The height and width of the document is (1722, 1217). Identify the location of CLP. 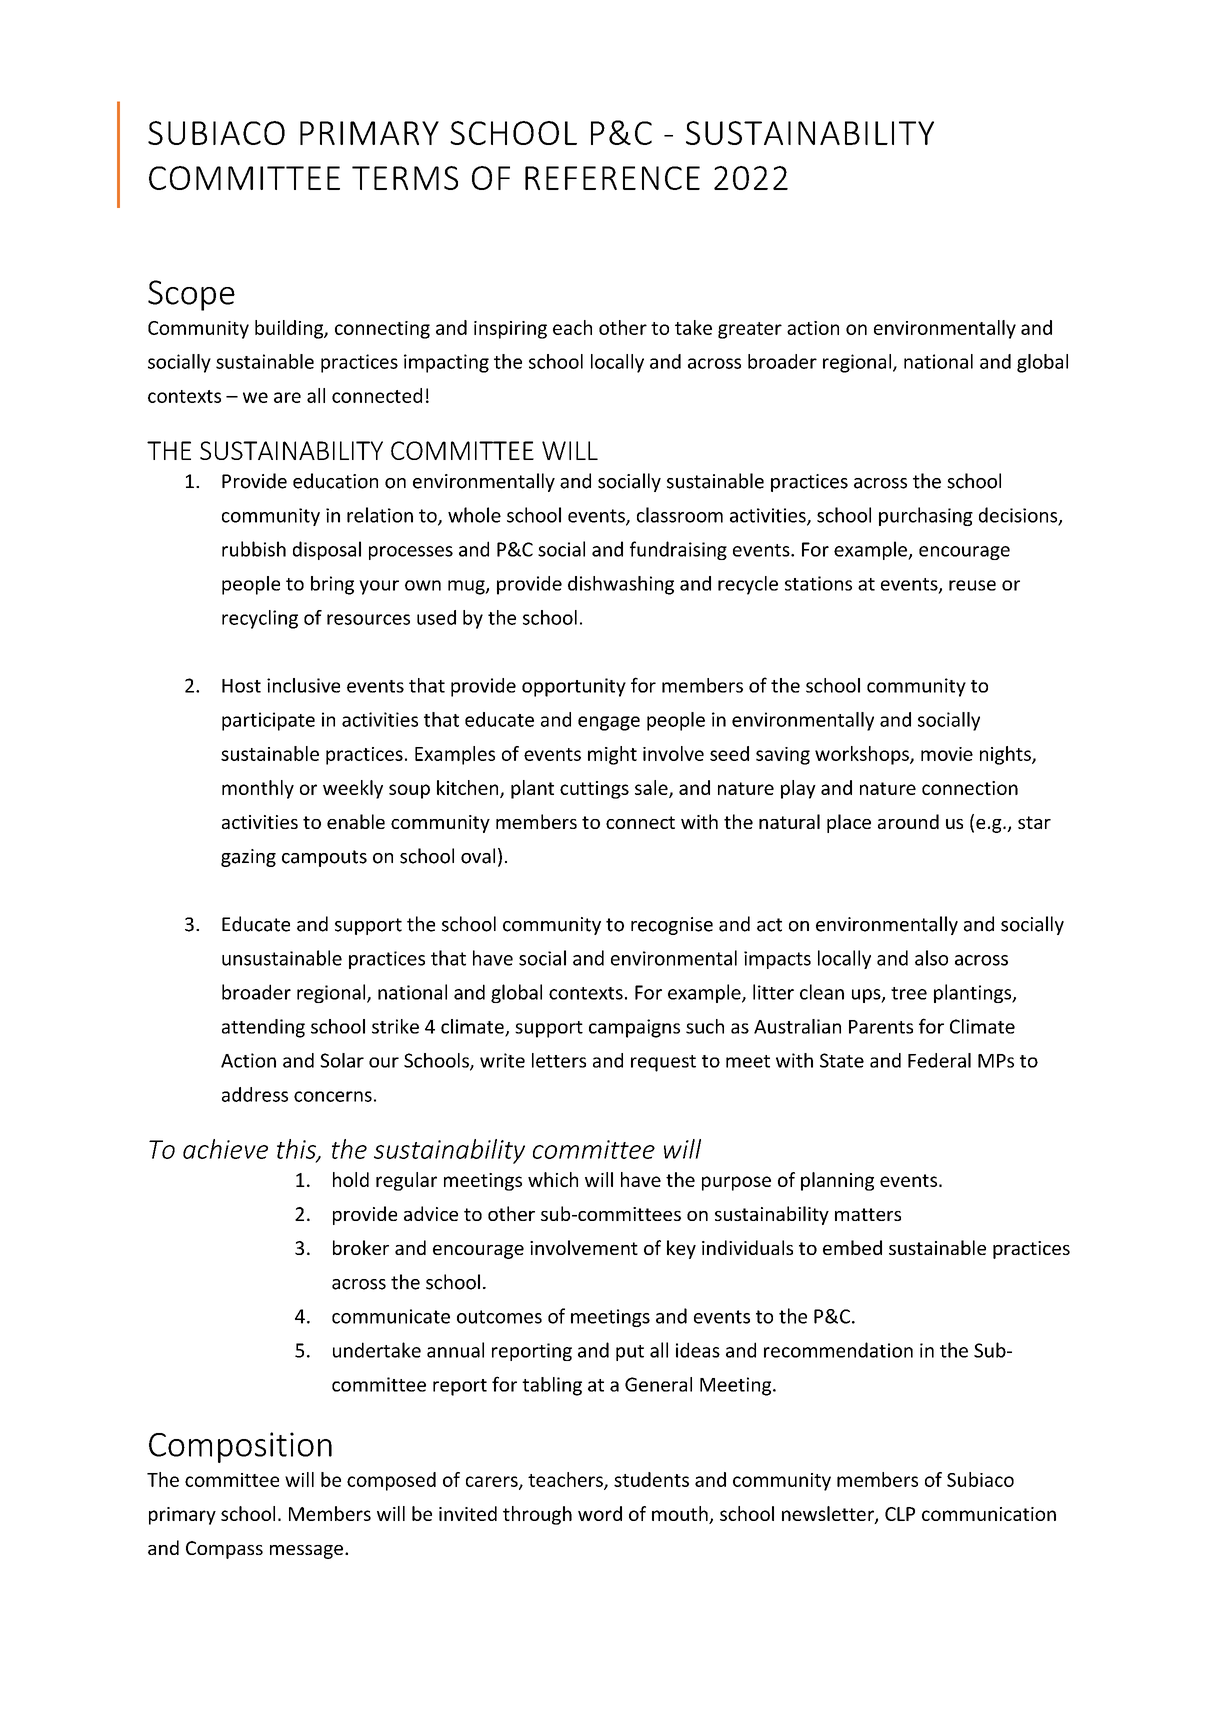
(900, 1514).
